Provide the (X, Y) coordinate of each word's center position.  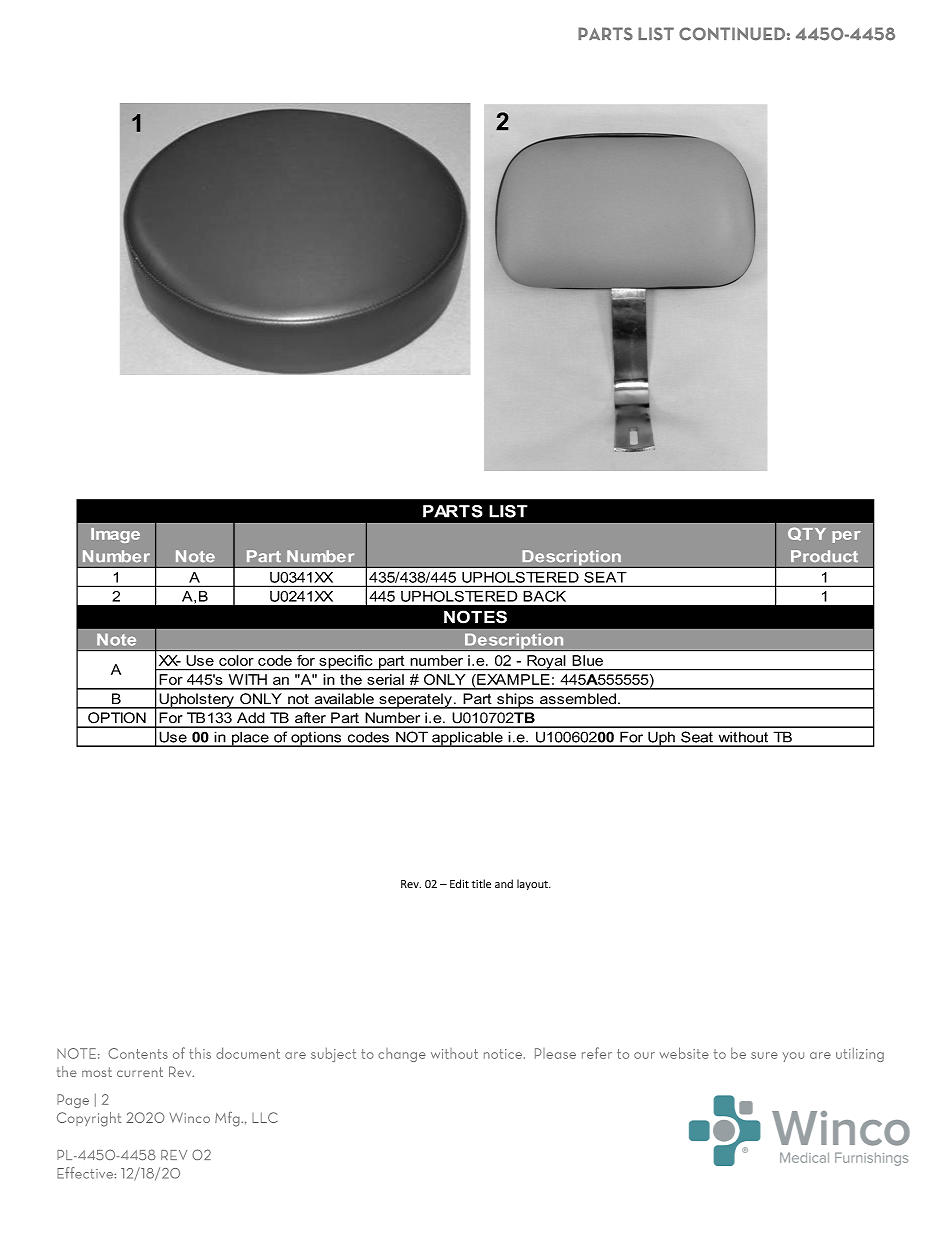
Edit (459, 883)
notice (504, 1054)
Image (115, 535)
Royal (546, 663)
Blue (588, 660)
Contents (138, 1053)
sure (764, 1055)
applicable (467, 739)
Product (824, 556)
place (250, 739)
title (481, 883)
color (236, 660)
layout (533, 884)
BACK (544, 596)
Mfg (228, 1119)
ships (515, 701)
